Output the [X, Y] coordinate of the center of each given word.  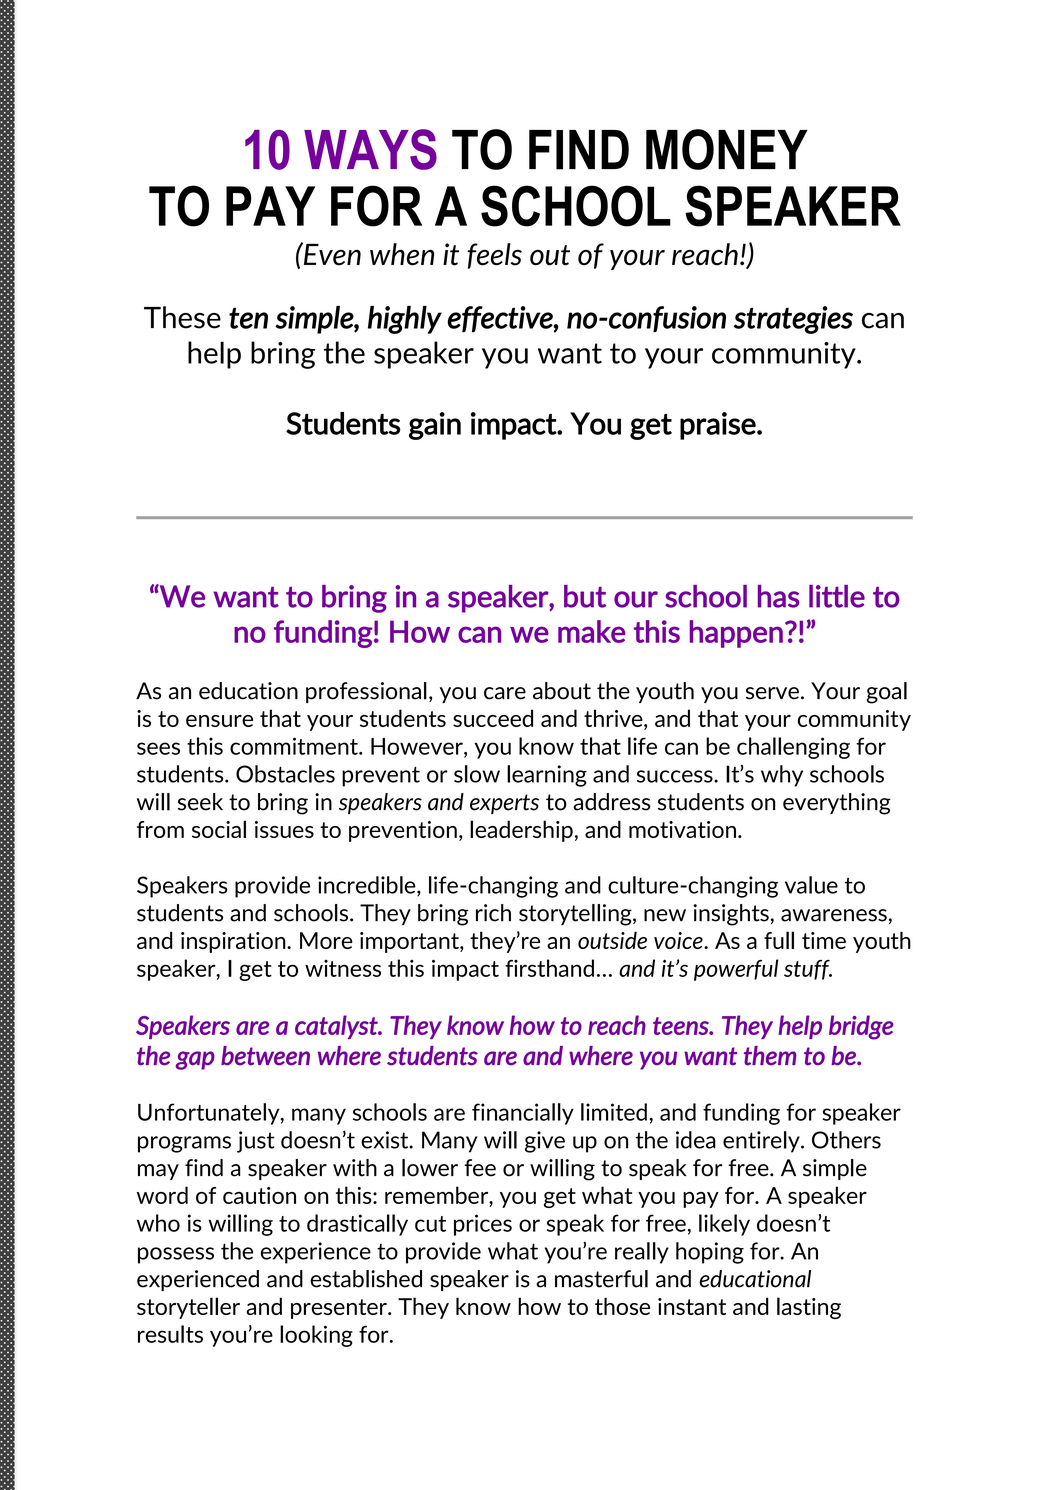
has [779, 596]
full [779, 940]
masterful [601, 1279]
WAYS [370, 149]
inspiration [234, 942]
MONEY [727, 149]
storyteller [188, 1308]
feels [494, 256]
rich [493, 913]
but [585, 596]
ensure [219, 721]
